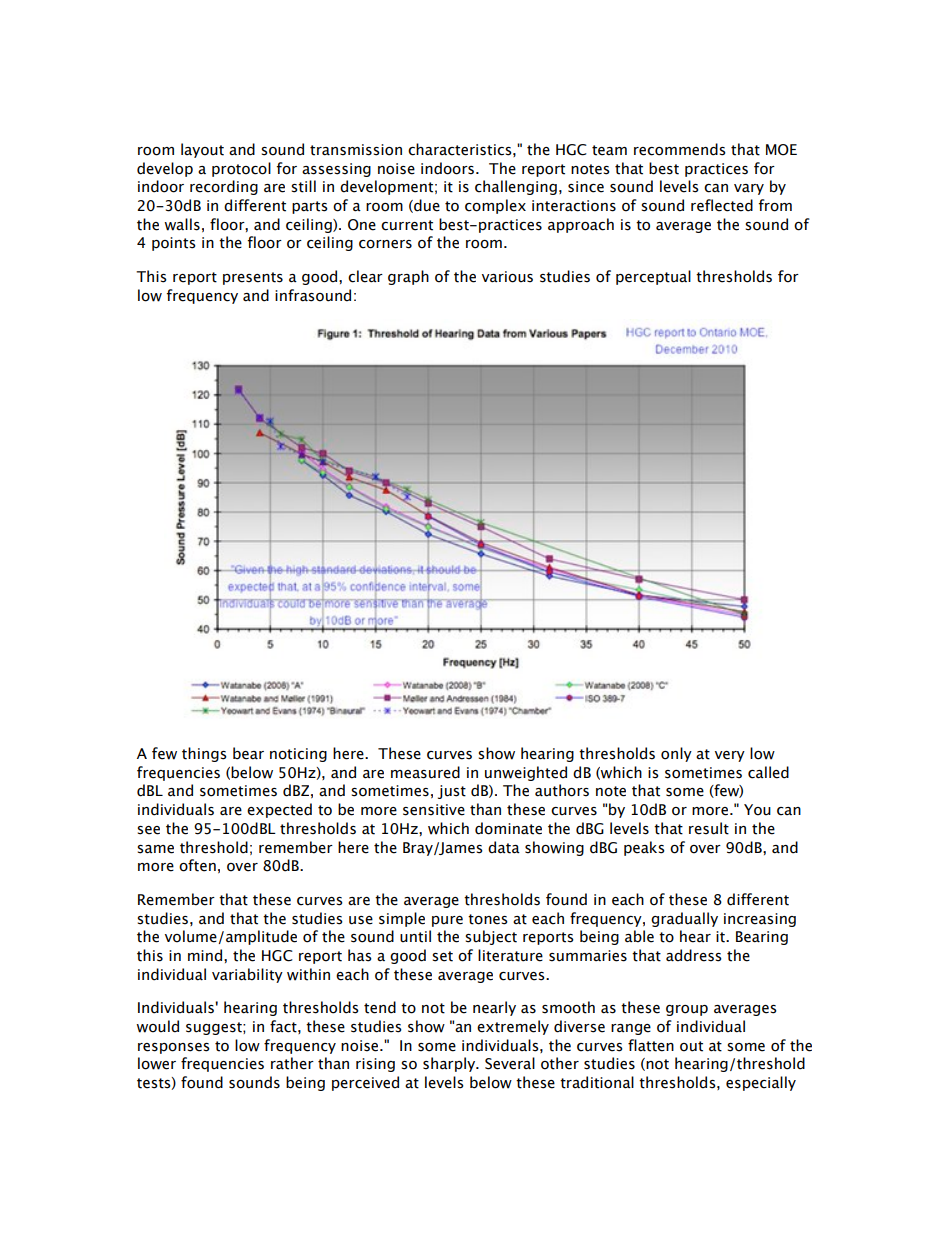 The height and width of the page is (1233, 952). Describe the element at coordinates (204, 754) in the page. I see `things` at that location.
